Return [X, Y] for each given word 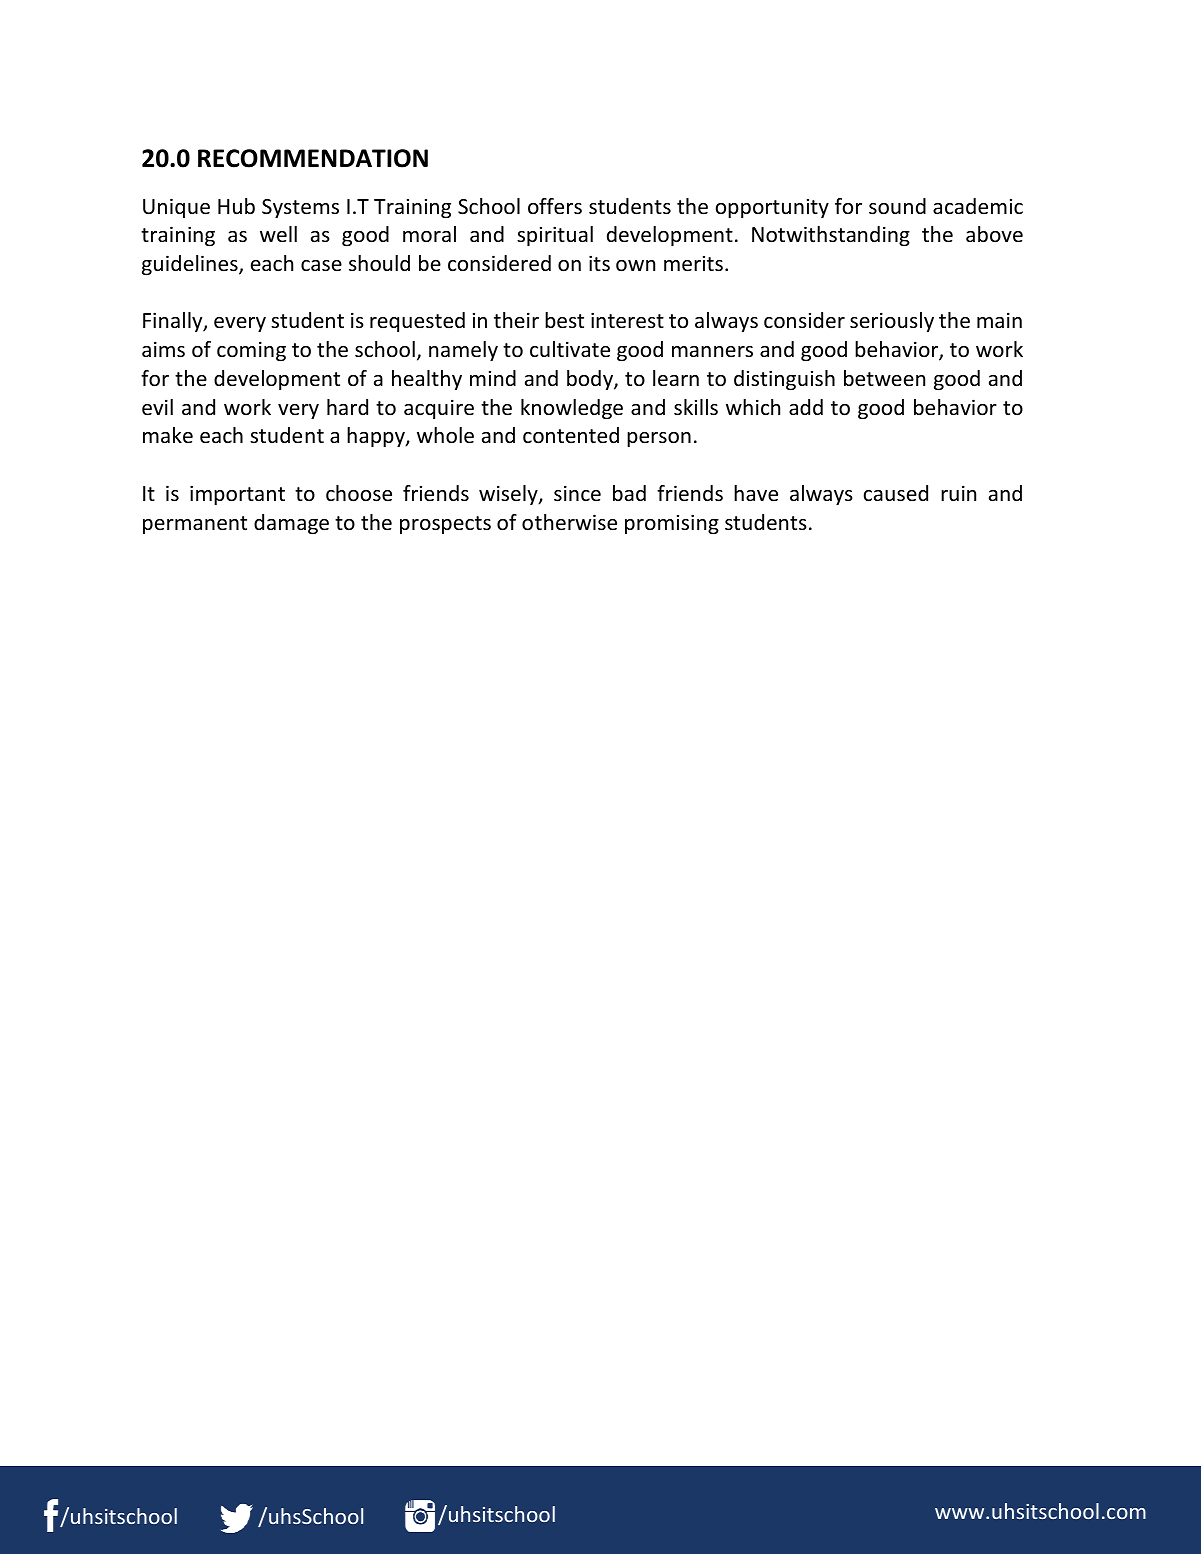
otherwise [569, 522]
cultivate [570, 349]
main [999, 320]
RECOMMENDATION [313, 158]
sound [897, 206]
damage [291, 524]
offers [555, 206]
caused [896, 493]
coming [251, 351]
